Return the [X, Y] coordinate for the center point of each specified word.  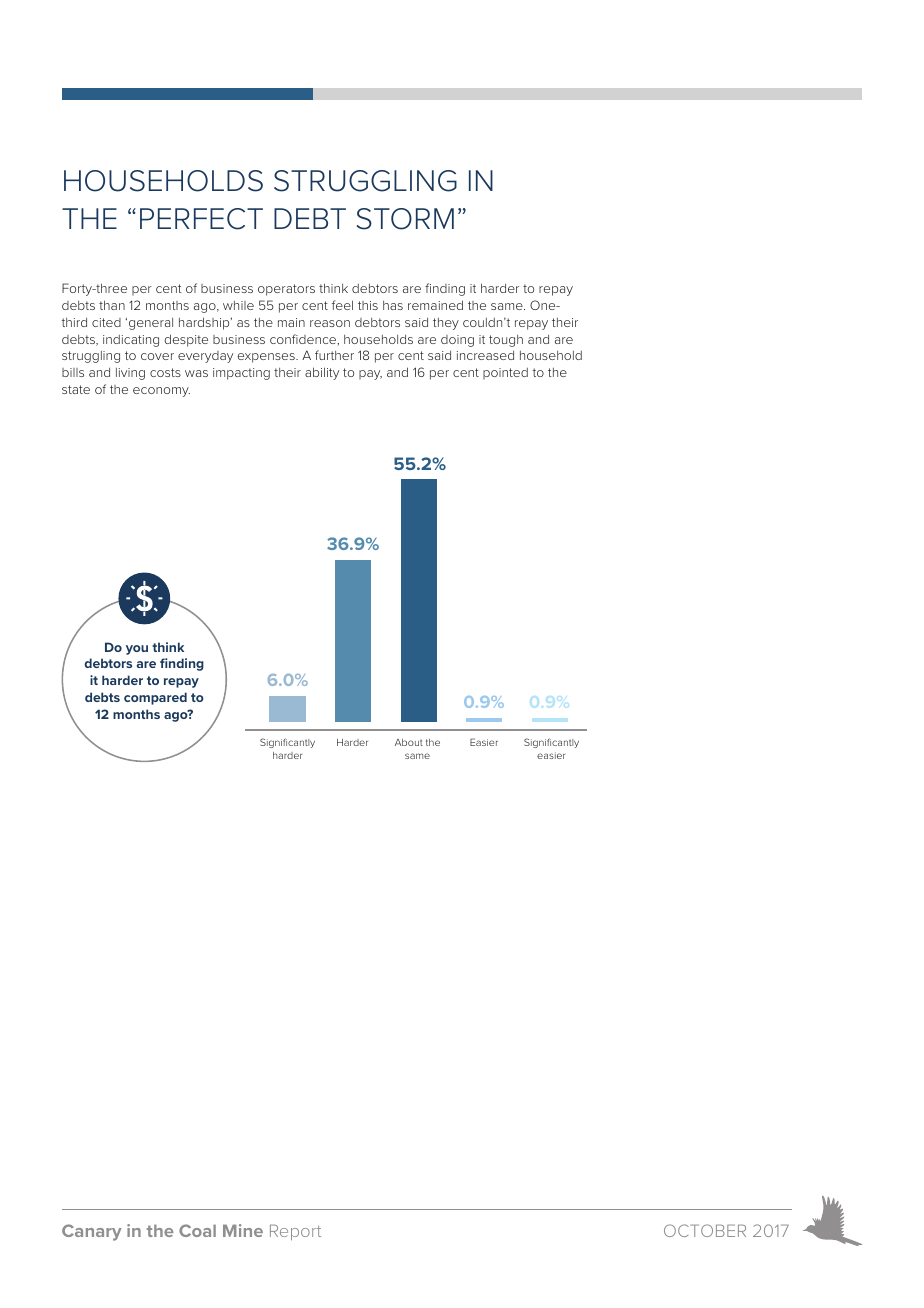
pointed [505, 373]
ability [322, 373]
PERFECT [201, 219]
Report [295, 1232]
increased [485, 355]
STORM [405, 219]
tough [506, 341]
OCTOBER [705, 1230]
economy [161, 392]
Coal [197, 1230]
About [409, 742]
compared [155, 698]
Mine [243, 1230]
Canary [92, 1232]
